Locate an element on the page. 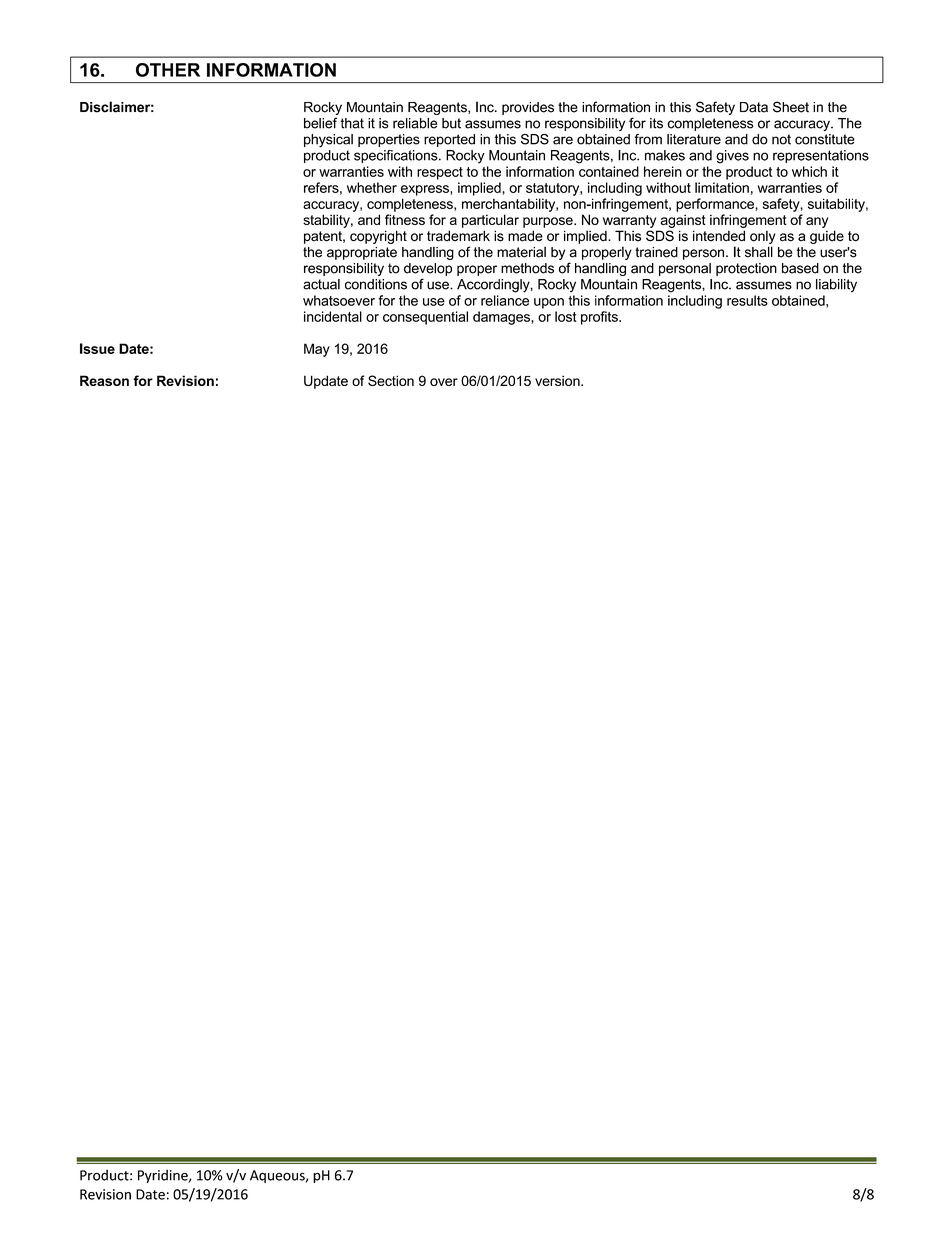 The height and width of the page is (1233, 952). particular is located at coordinates (490, 221).
